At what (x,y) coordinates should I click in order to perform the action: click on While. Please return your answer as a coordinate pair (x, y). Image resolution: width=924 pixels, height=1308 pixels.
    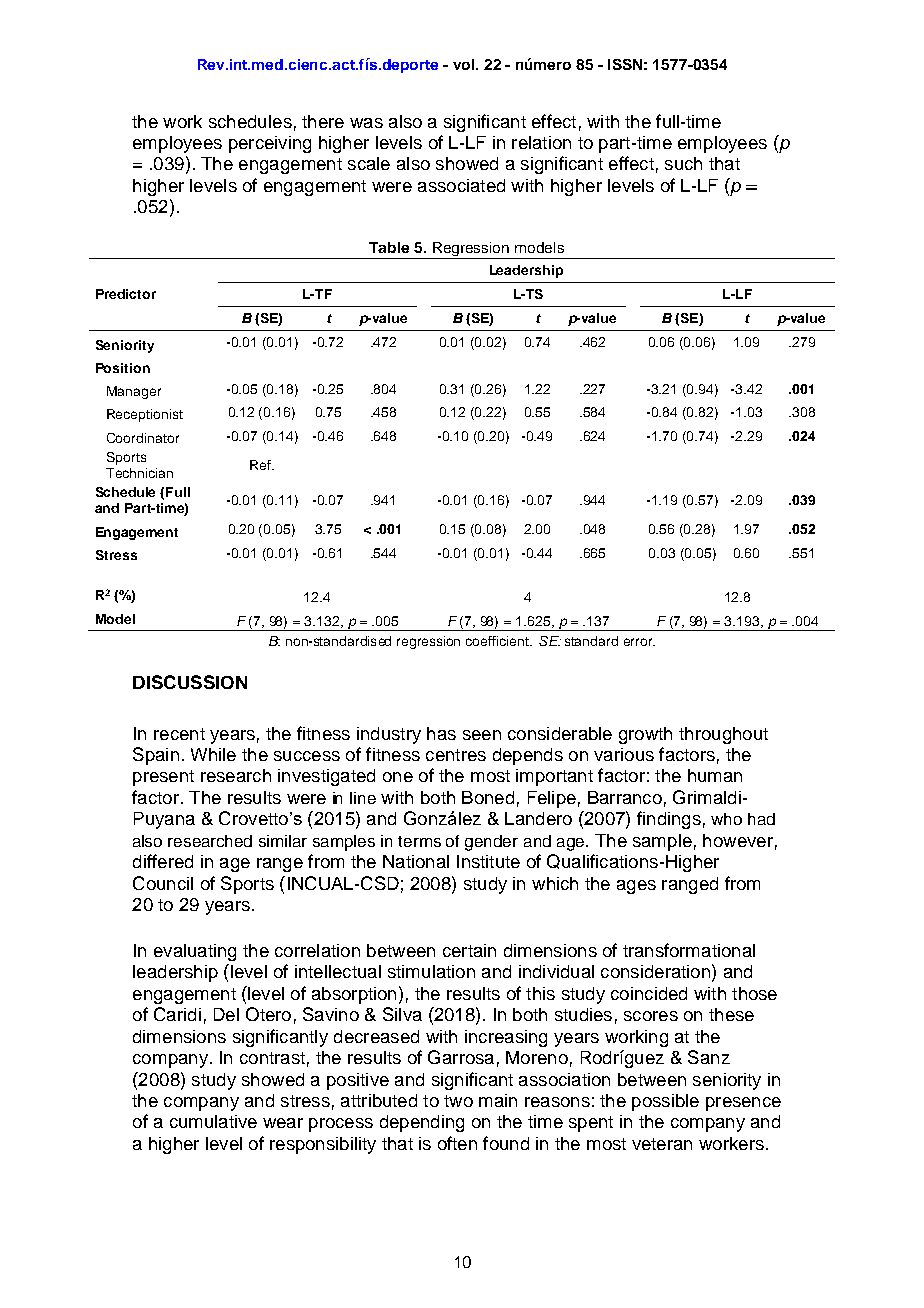
    Looking at the image, I should click on (213, 754).
